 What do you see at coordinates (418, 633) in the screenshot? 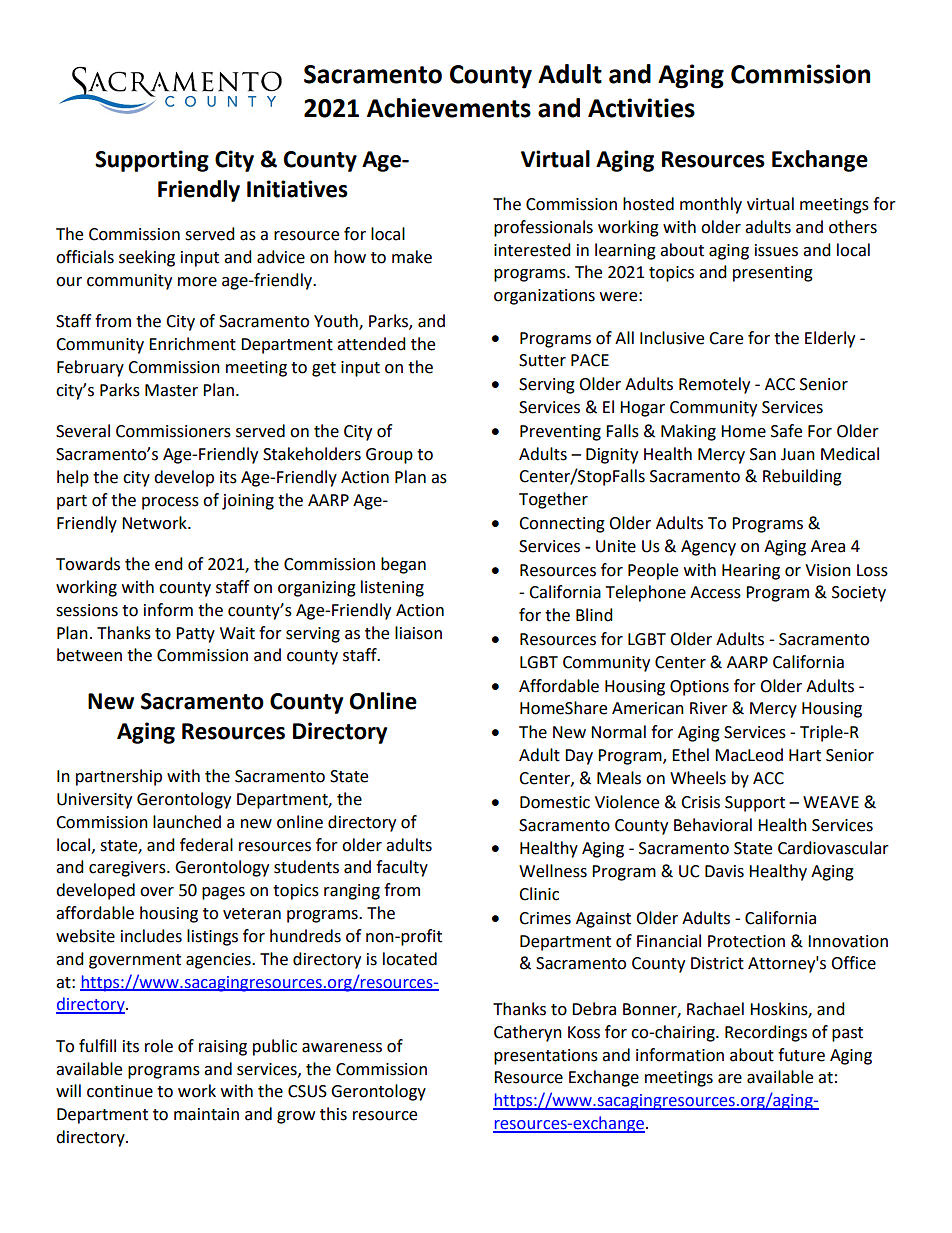
I see `liaison` at bounding box center [418, 633].
